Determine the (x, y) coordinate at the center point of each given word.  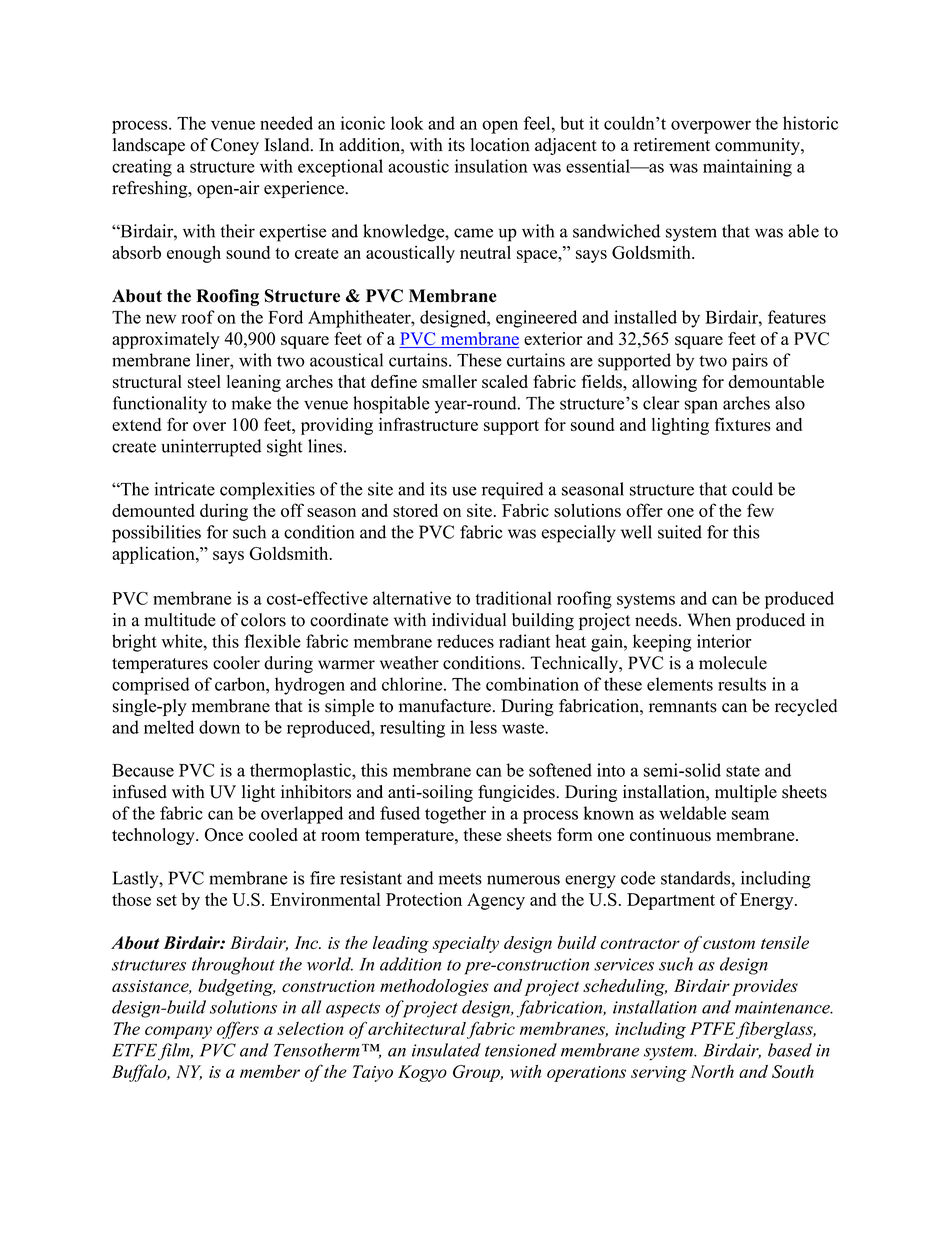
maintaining (747, 168)
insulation (491, 166)
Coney (235, 146)
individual (469, 620)
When (709, 620)
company (178, 1032)
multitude (180, 620)
